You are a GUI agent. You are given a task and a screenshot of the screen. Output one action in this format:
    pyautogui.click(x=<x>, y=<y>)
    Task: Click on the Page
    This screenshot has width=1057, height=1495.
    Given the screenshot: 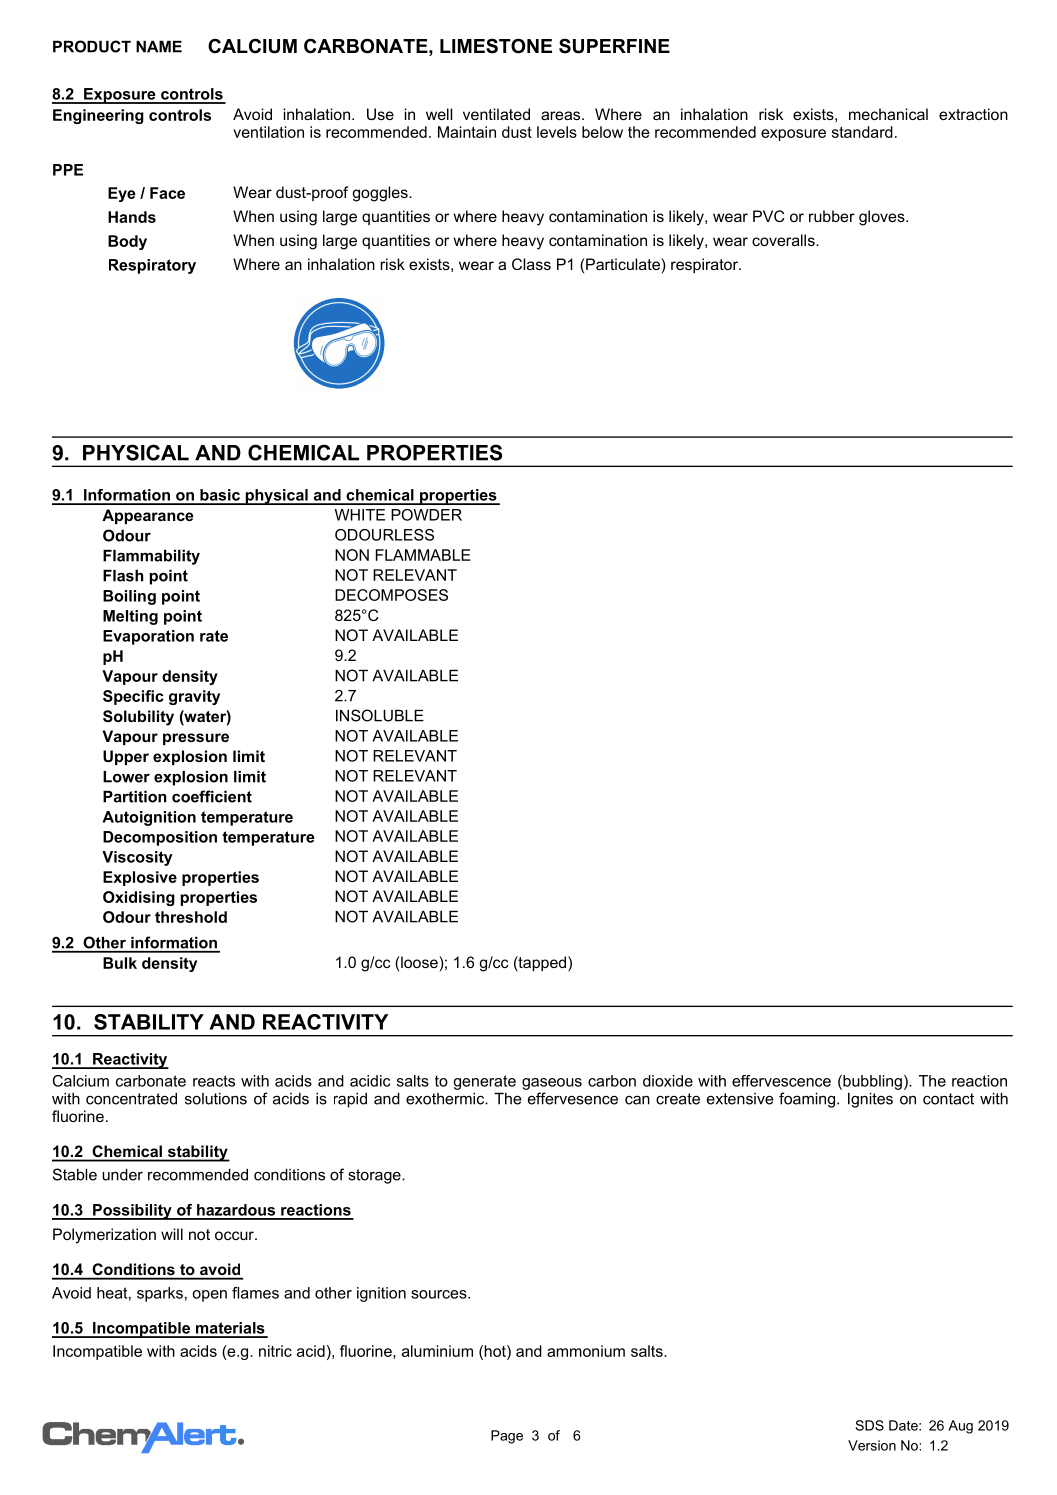 What is the action you would take?
    pyautogui.click(x=507, y=1437)
